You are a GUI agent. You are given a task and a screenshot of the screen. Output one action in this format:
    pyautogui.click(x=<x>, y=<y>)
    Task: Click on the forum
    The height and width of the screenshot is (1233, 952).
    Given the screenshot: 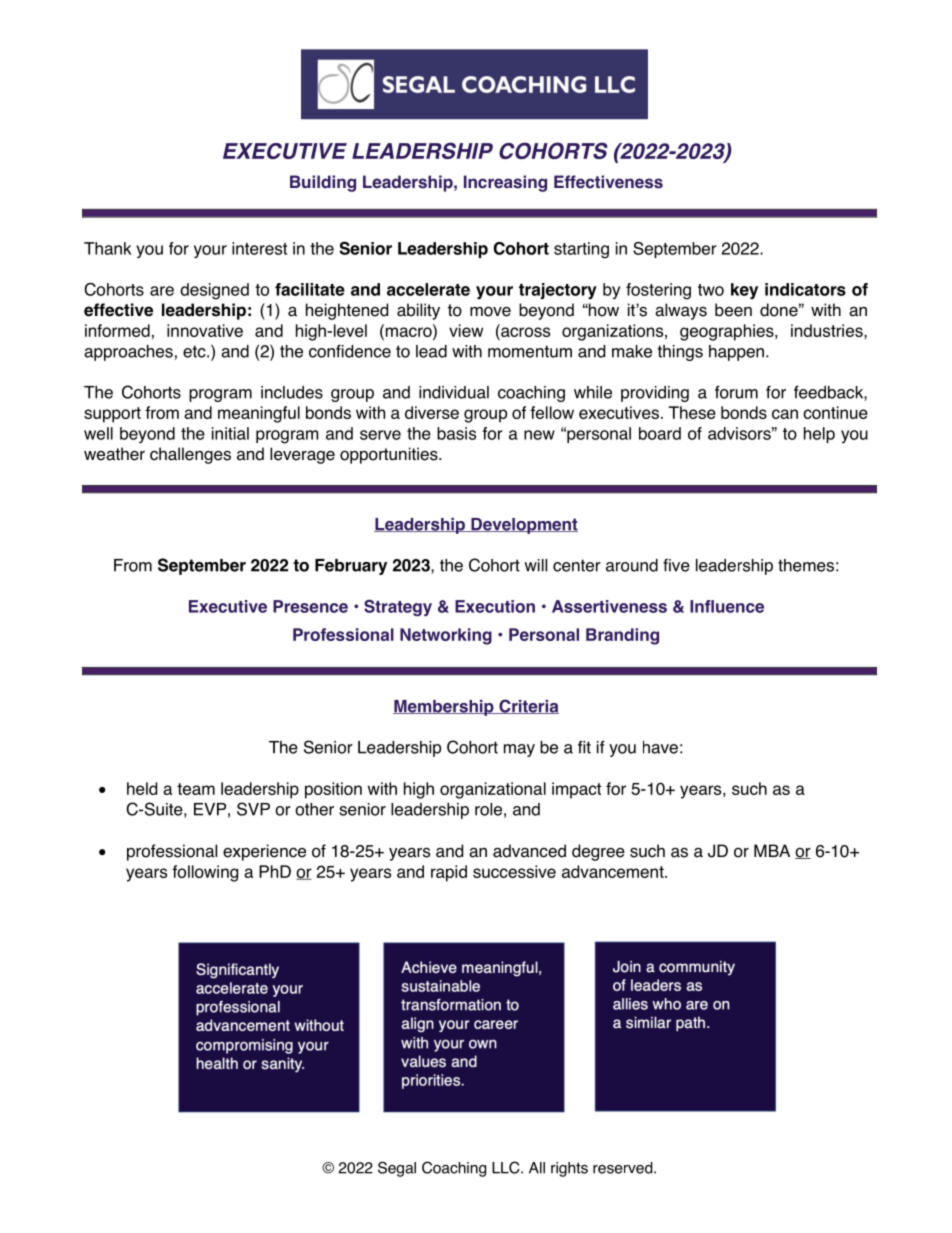 What is the action you would take?
    pyautogui.click(x=736, y=392)
